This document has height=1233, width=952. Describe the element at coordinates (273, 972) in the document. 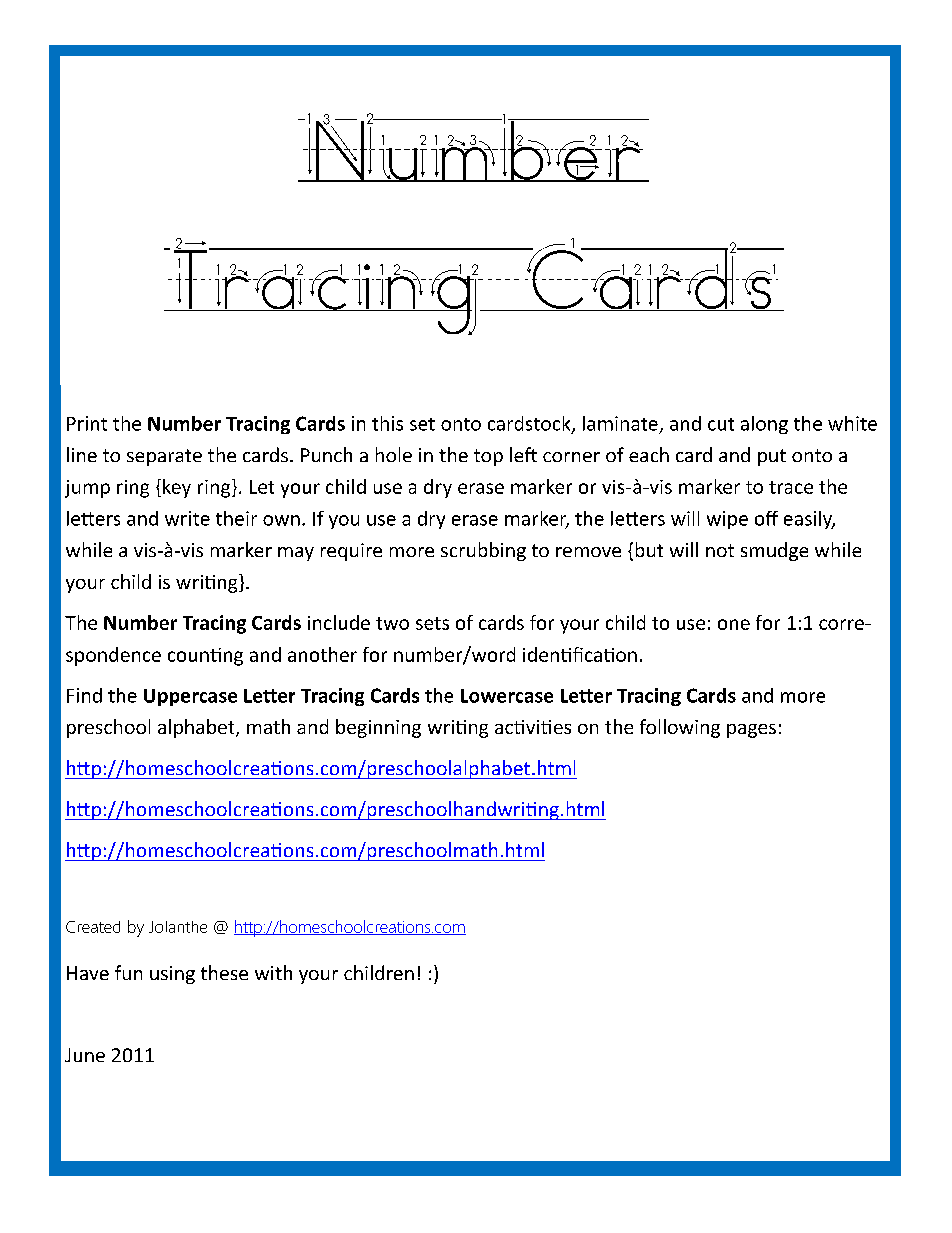

I see `with` at that location.
